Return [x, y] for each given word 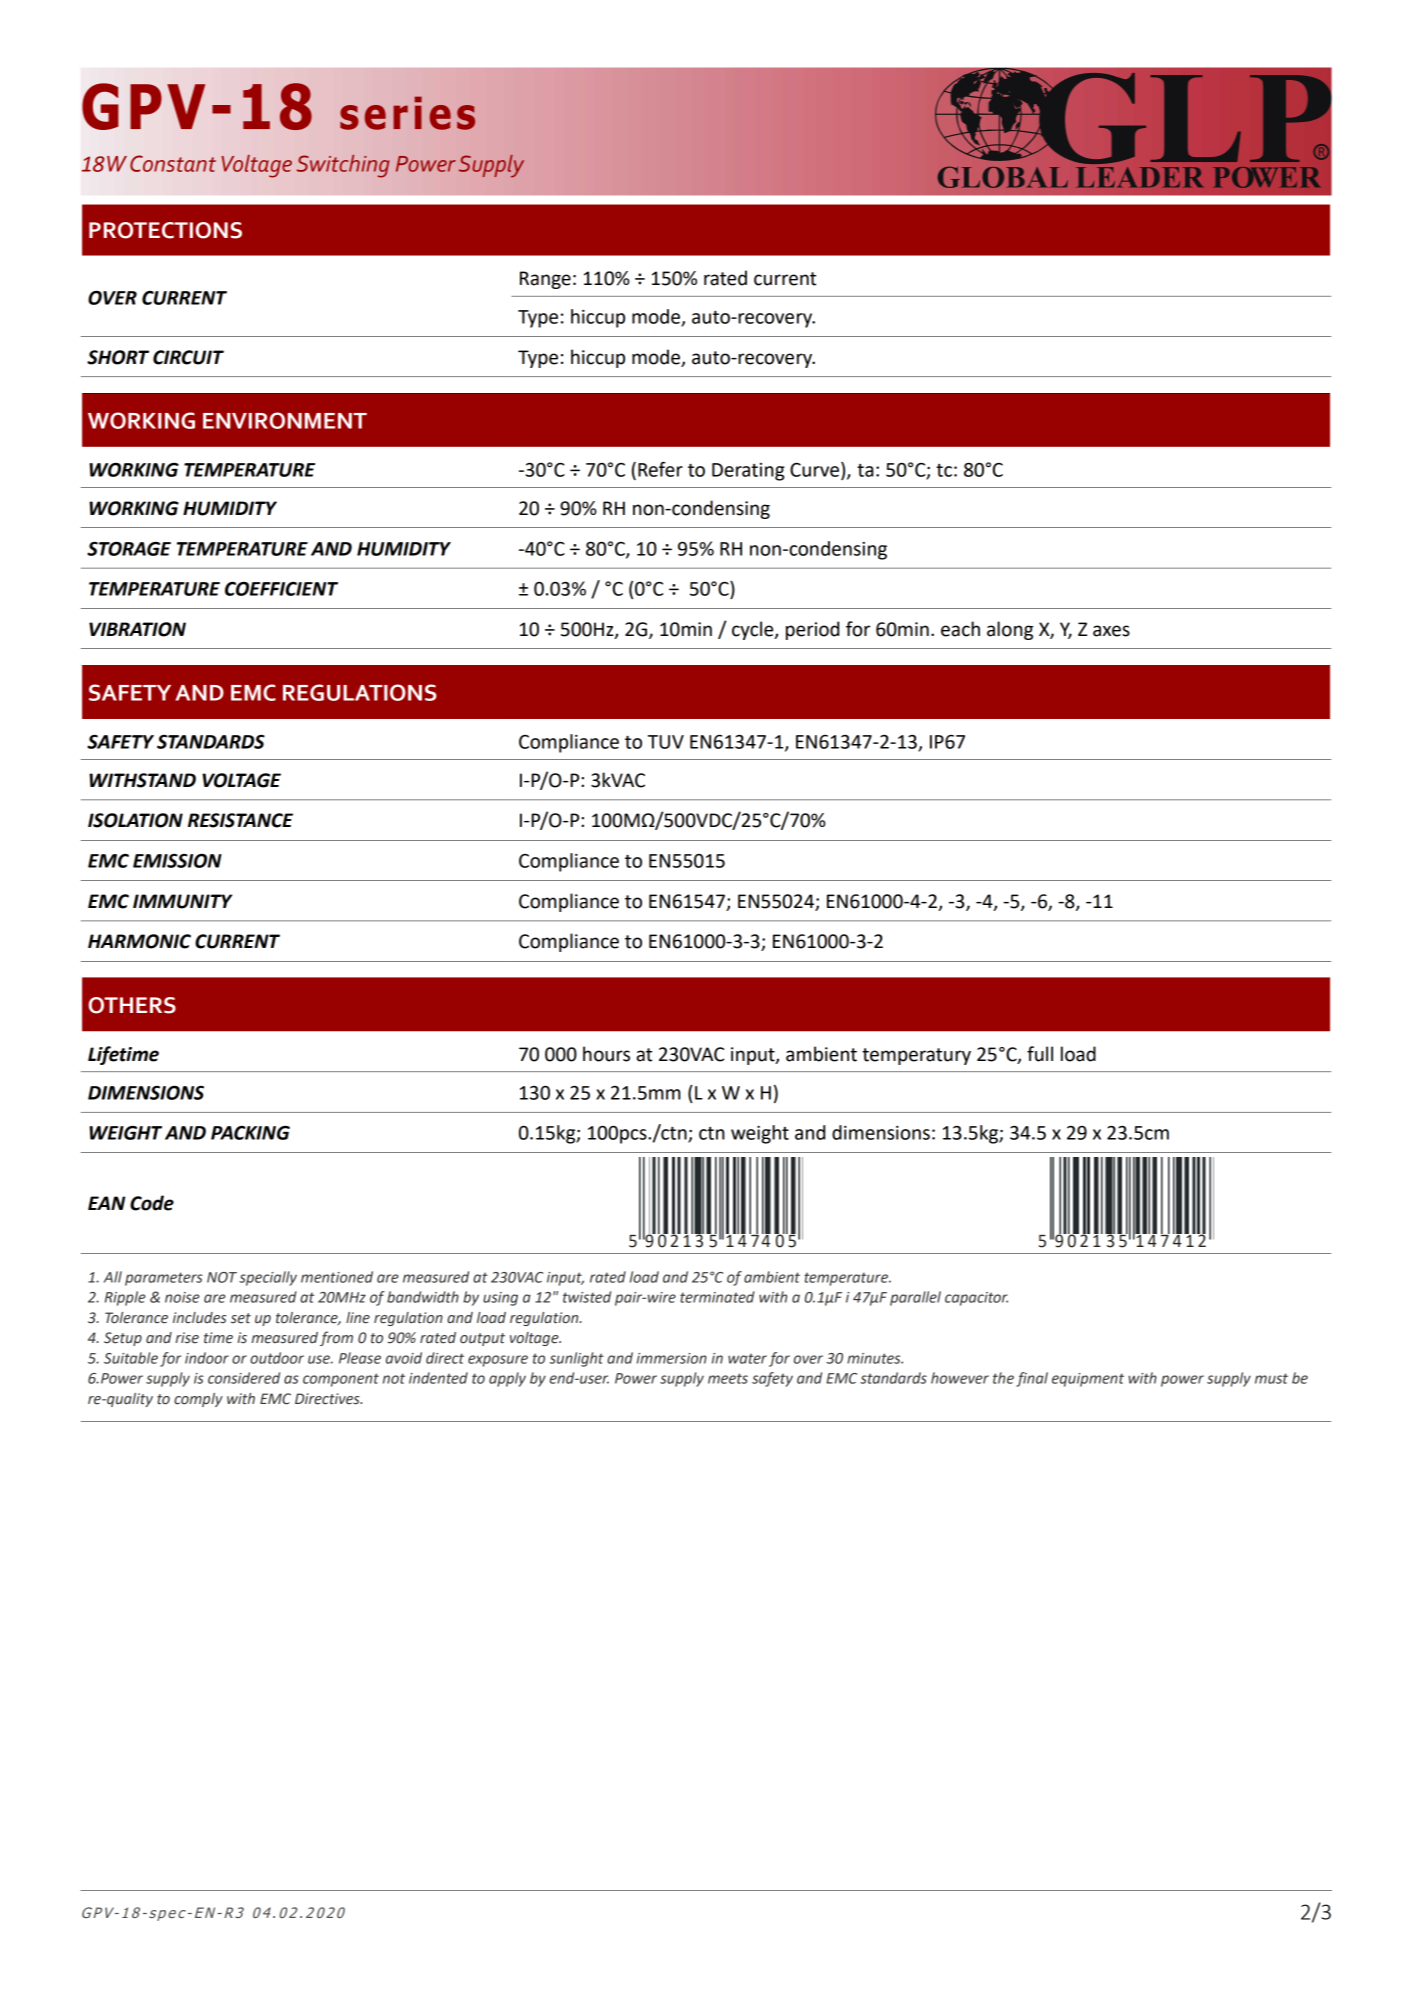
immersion [672, 1358]
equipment [1088, 1380]
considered [244, 1378]
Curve [814, 470]
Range [545, 280]
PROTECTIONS [165, 230]
